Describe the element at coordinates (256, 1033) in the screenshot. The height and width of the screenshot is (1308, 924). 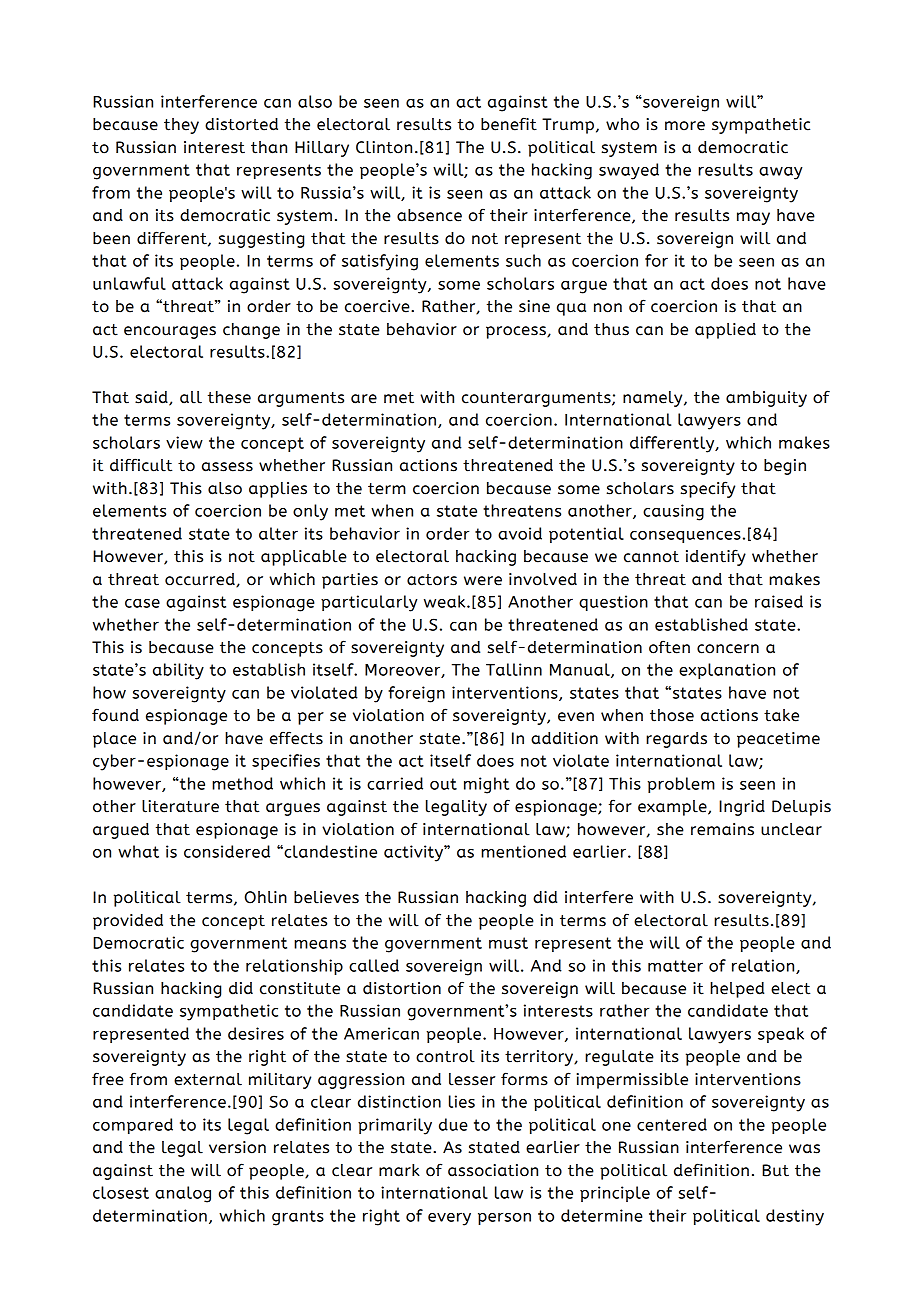
I see `desires` at that location.
